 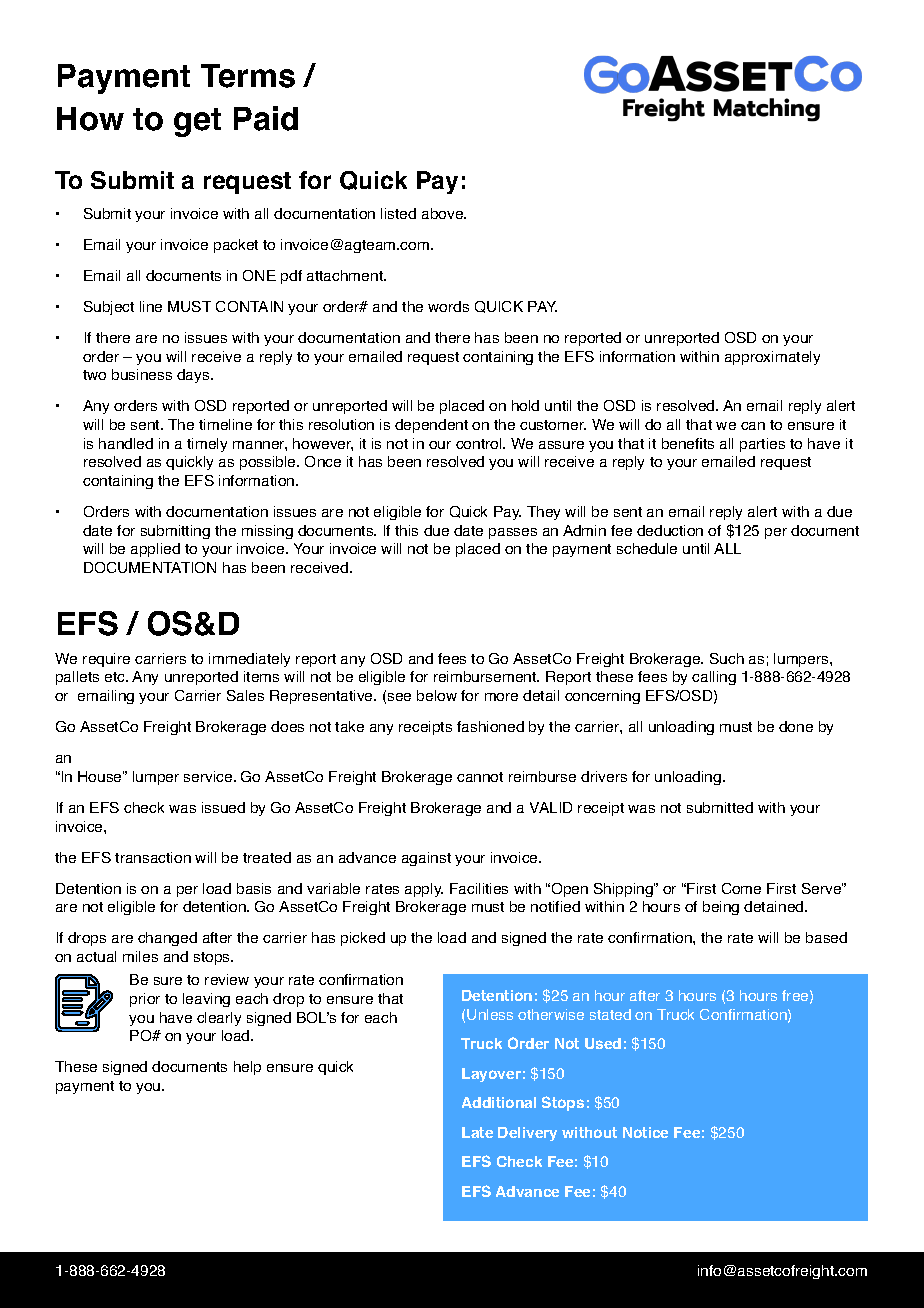 I want to click on dependent, so click(x=431, y=426).
